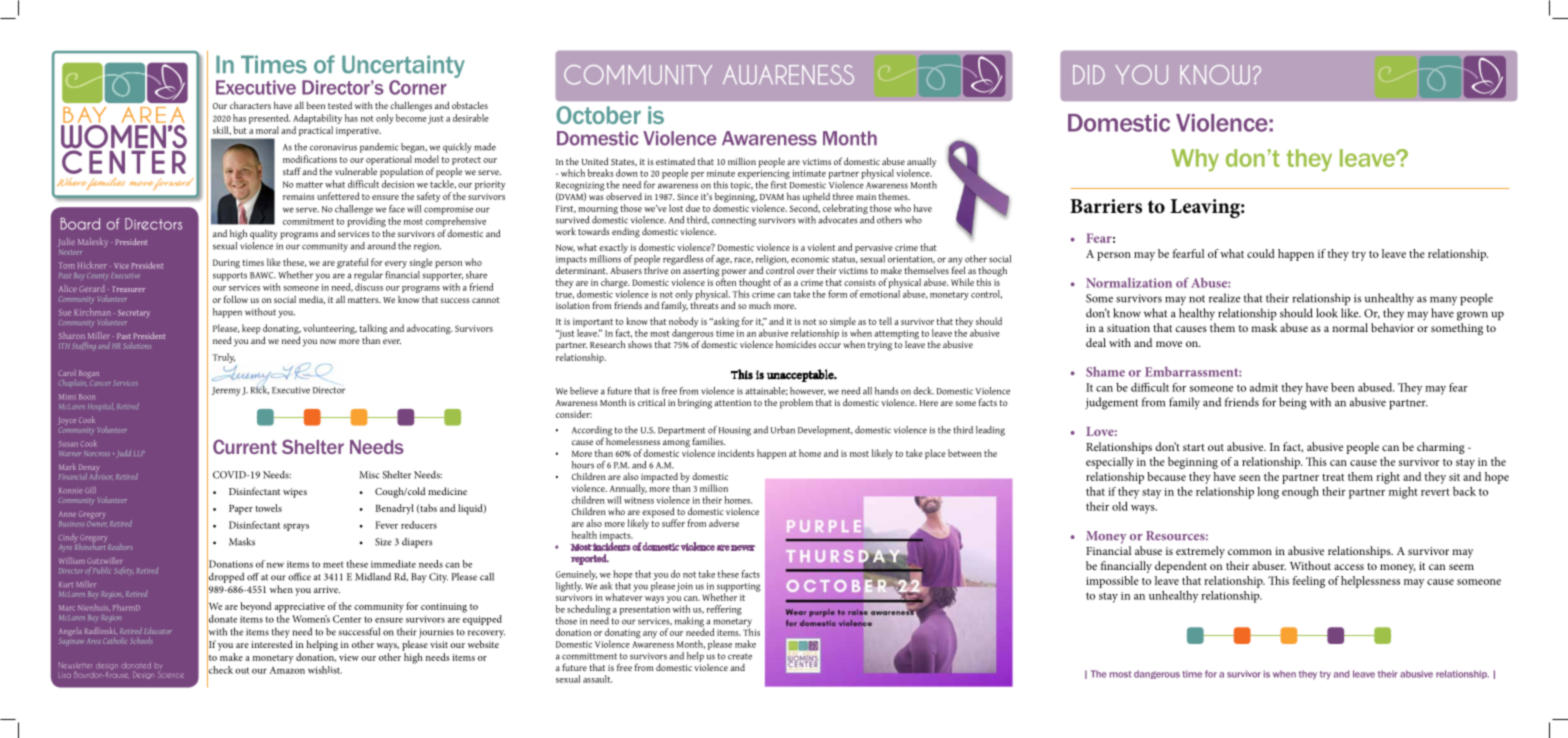 Image resolution: width=1568 pixels, height=738 pixels. Describe the element at coordinates (734, 274) in the screenshot. I see `power` at that location.
